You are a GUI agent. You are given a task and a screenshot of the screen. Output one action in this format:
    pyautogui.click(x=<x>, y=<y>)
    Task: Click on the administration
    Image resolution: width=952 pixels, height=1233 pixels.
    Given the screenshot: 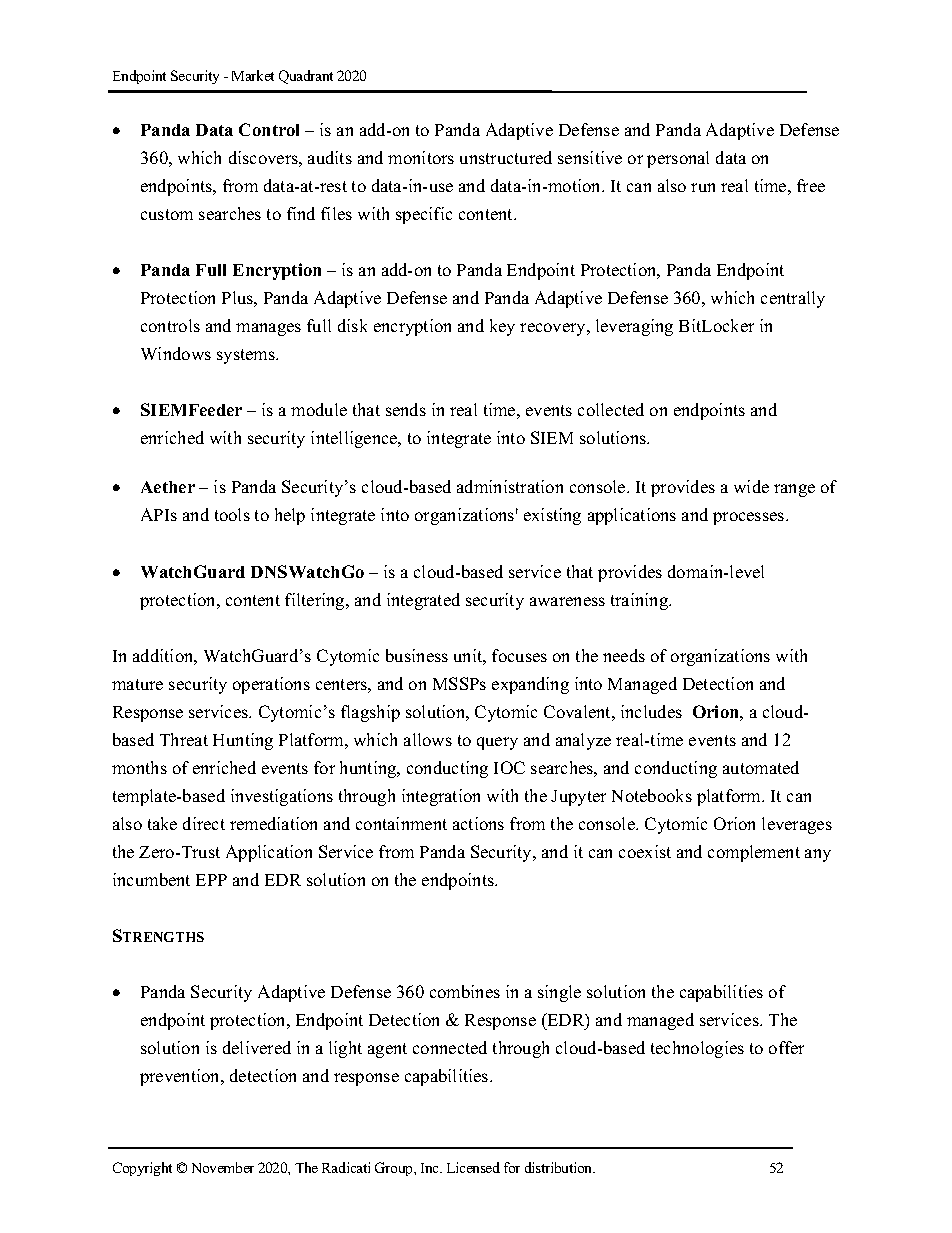 What is the action you would take?
    pyautogui.click(x=510, y=486)
